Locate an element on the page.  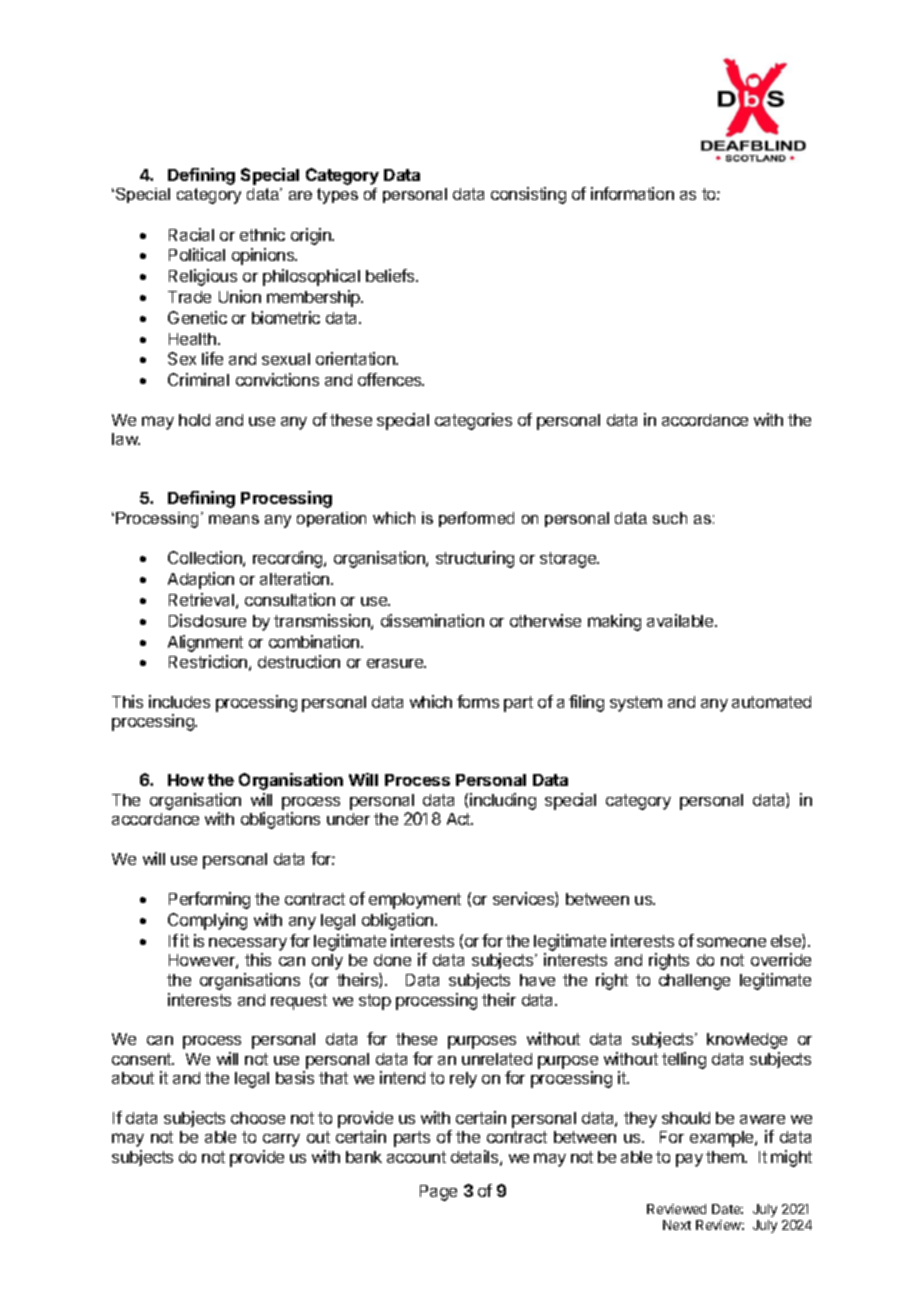
Complying is located at coordinates (207, 921).
